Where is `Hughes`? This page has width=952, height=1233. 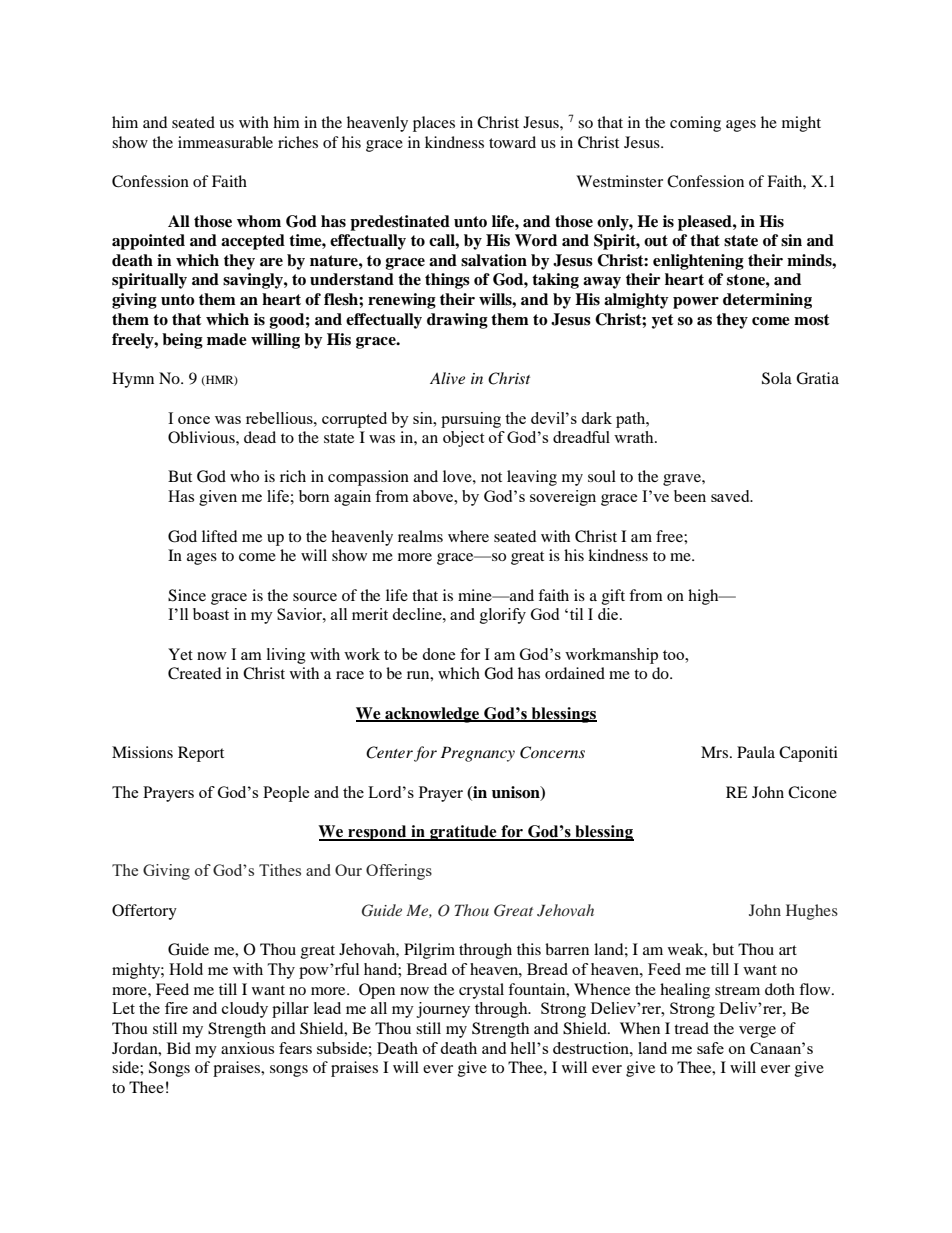
Hughes is located at coordinates (812, 912).
